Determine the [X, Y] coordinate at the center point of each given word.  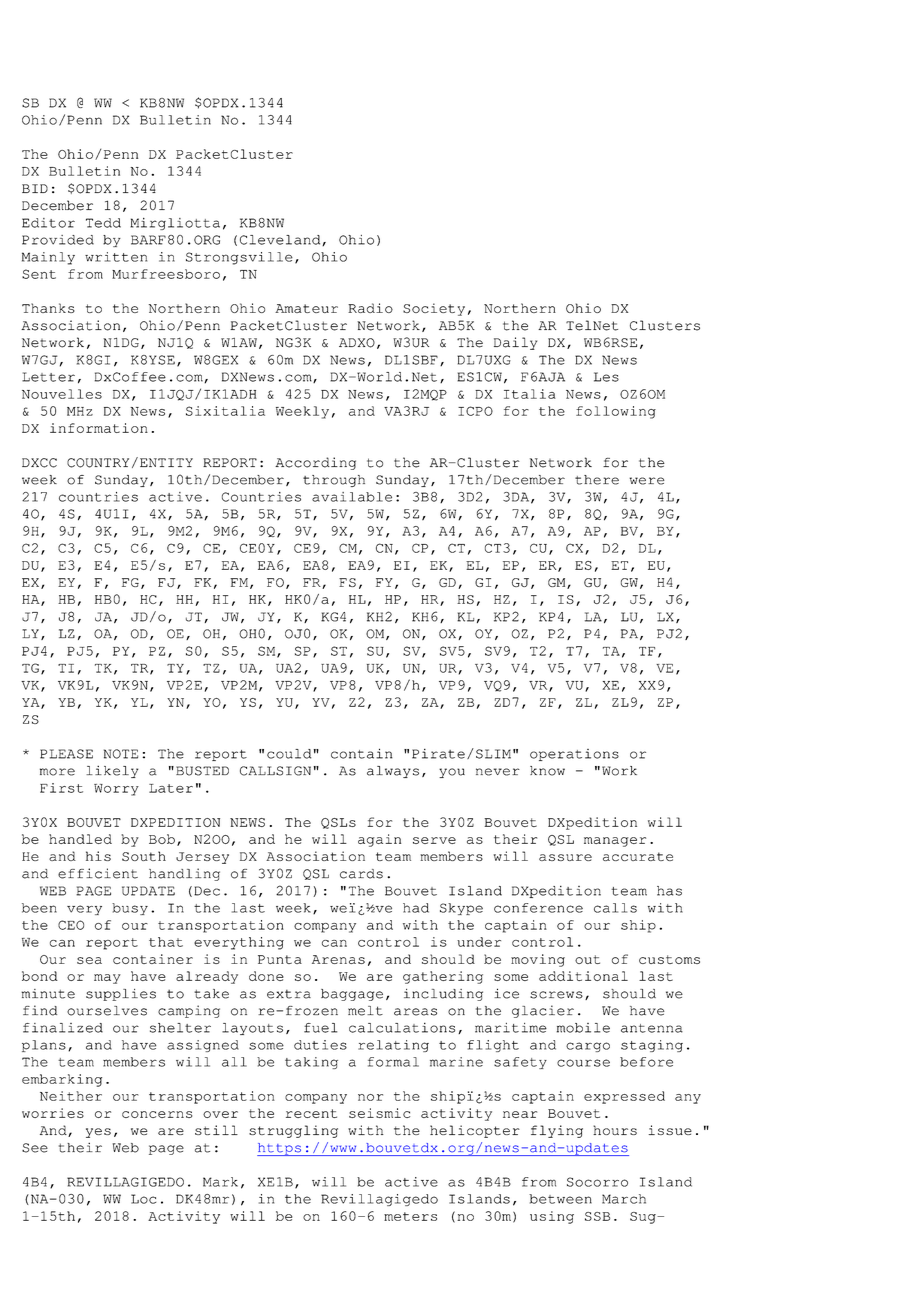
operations [574, 755]
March [624, 1199]
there [597, 480]
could [289, 754]
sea [89, 960]
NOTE [121, 754]
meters [410, 1216]
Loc [143, 1199]
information [99, 428]
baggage [352, 995]
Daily [515, 343]
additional [583, 976]
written [116, 257]
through [334, 481]
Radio [370, 308]
